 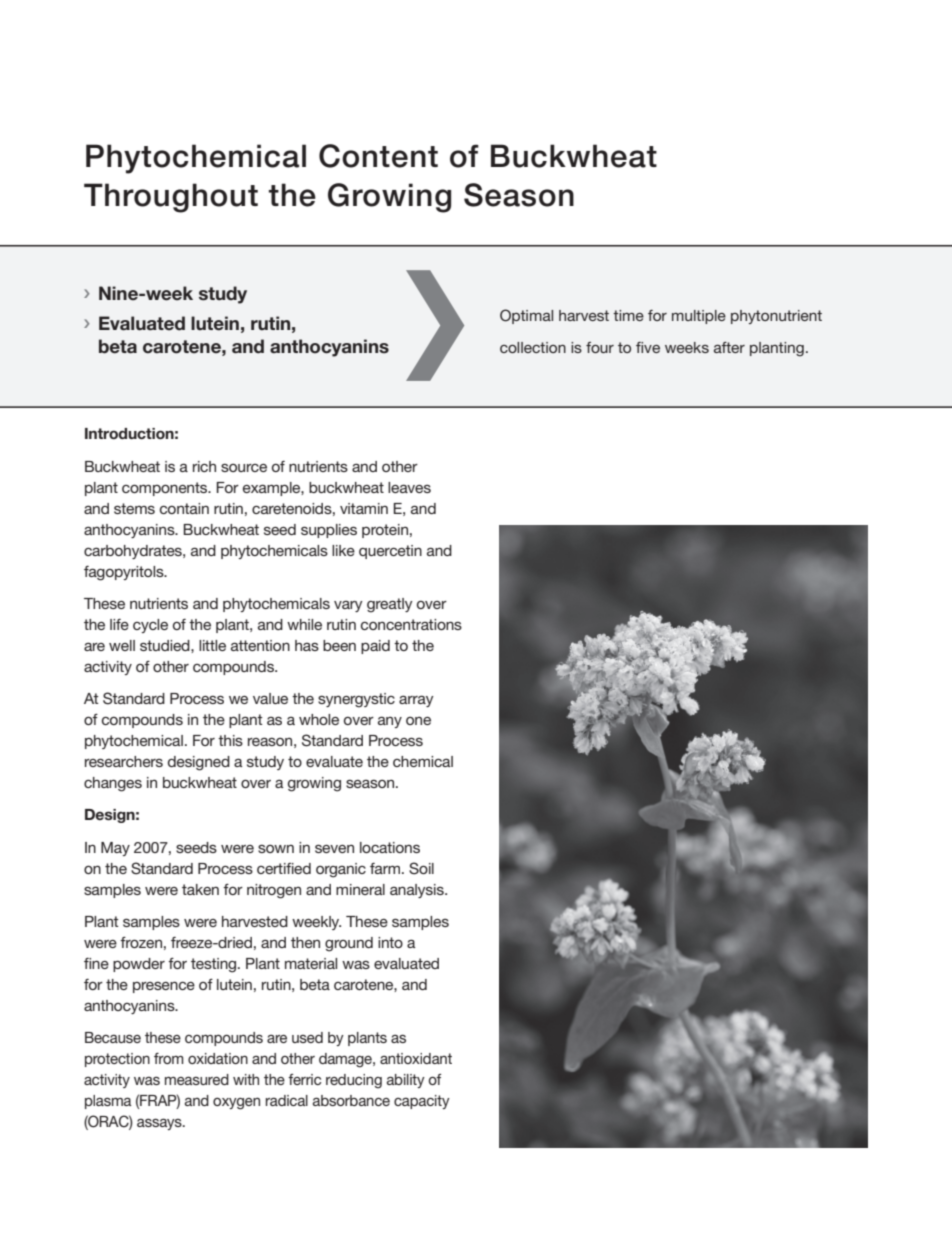 I want to click on leaves, so click(x=409, y=487).
